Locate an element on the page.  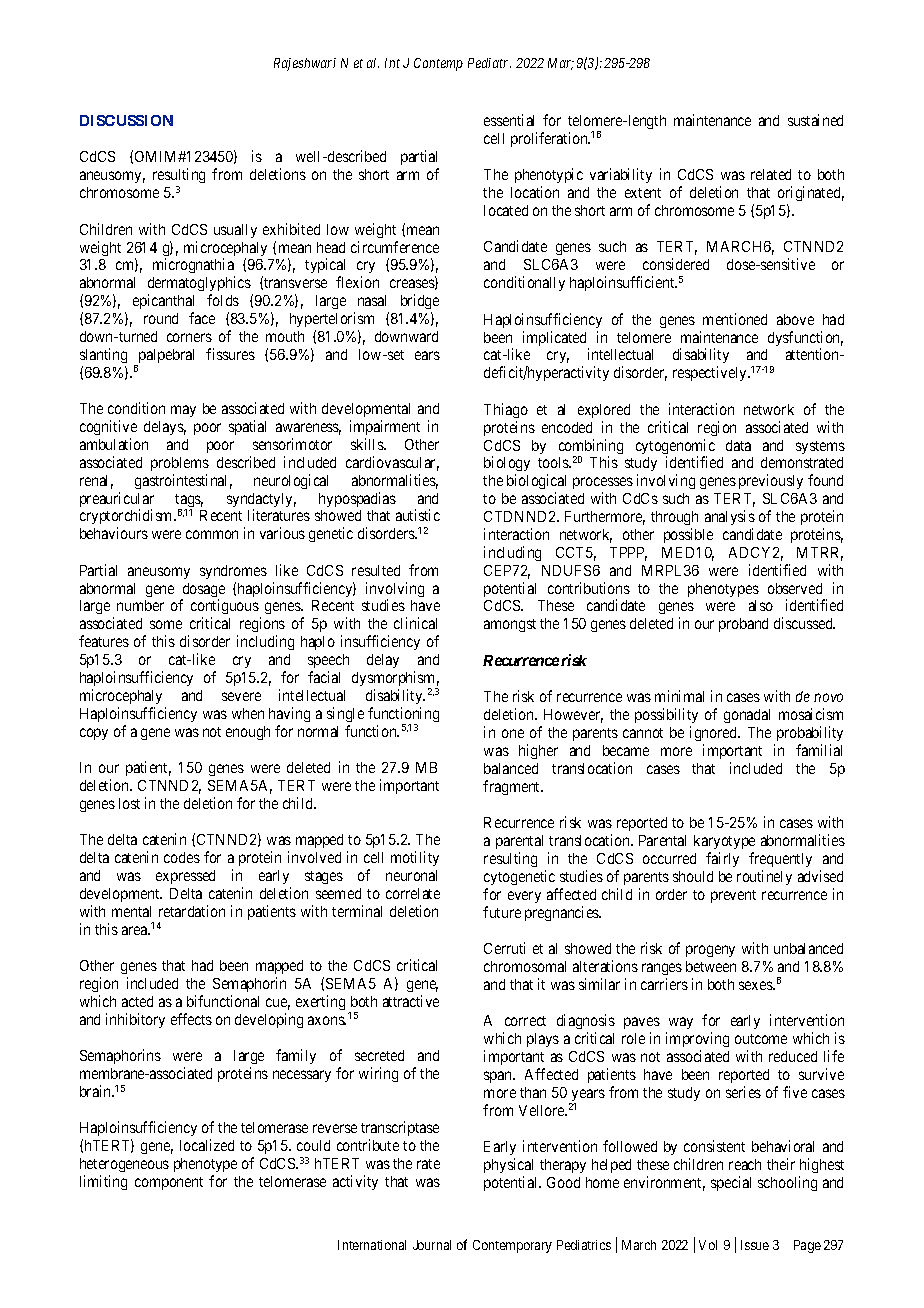
DISCUSSION is located at coordinates (126, 120).
